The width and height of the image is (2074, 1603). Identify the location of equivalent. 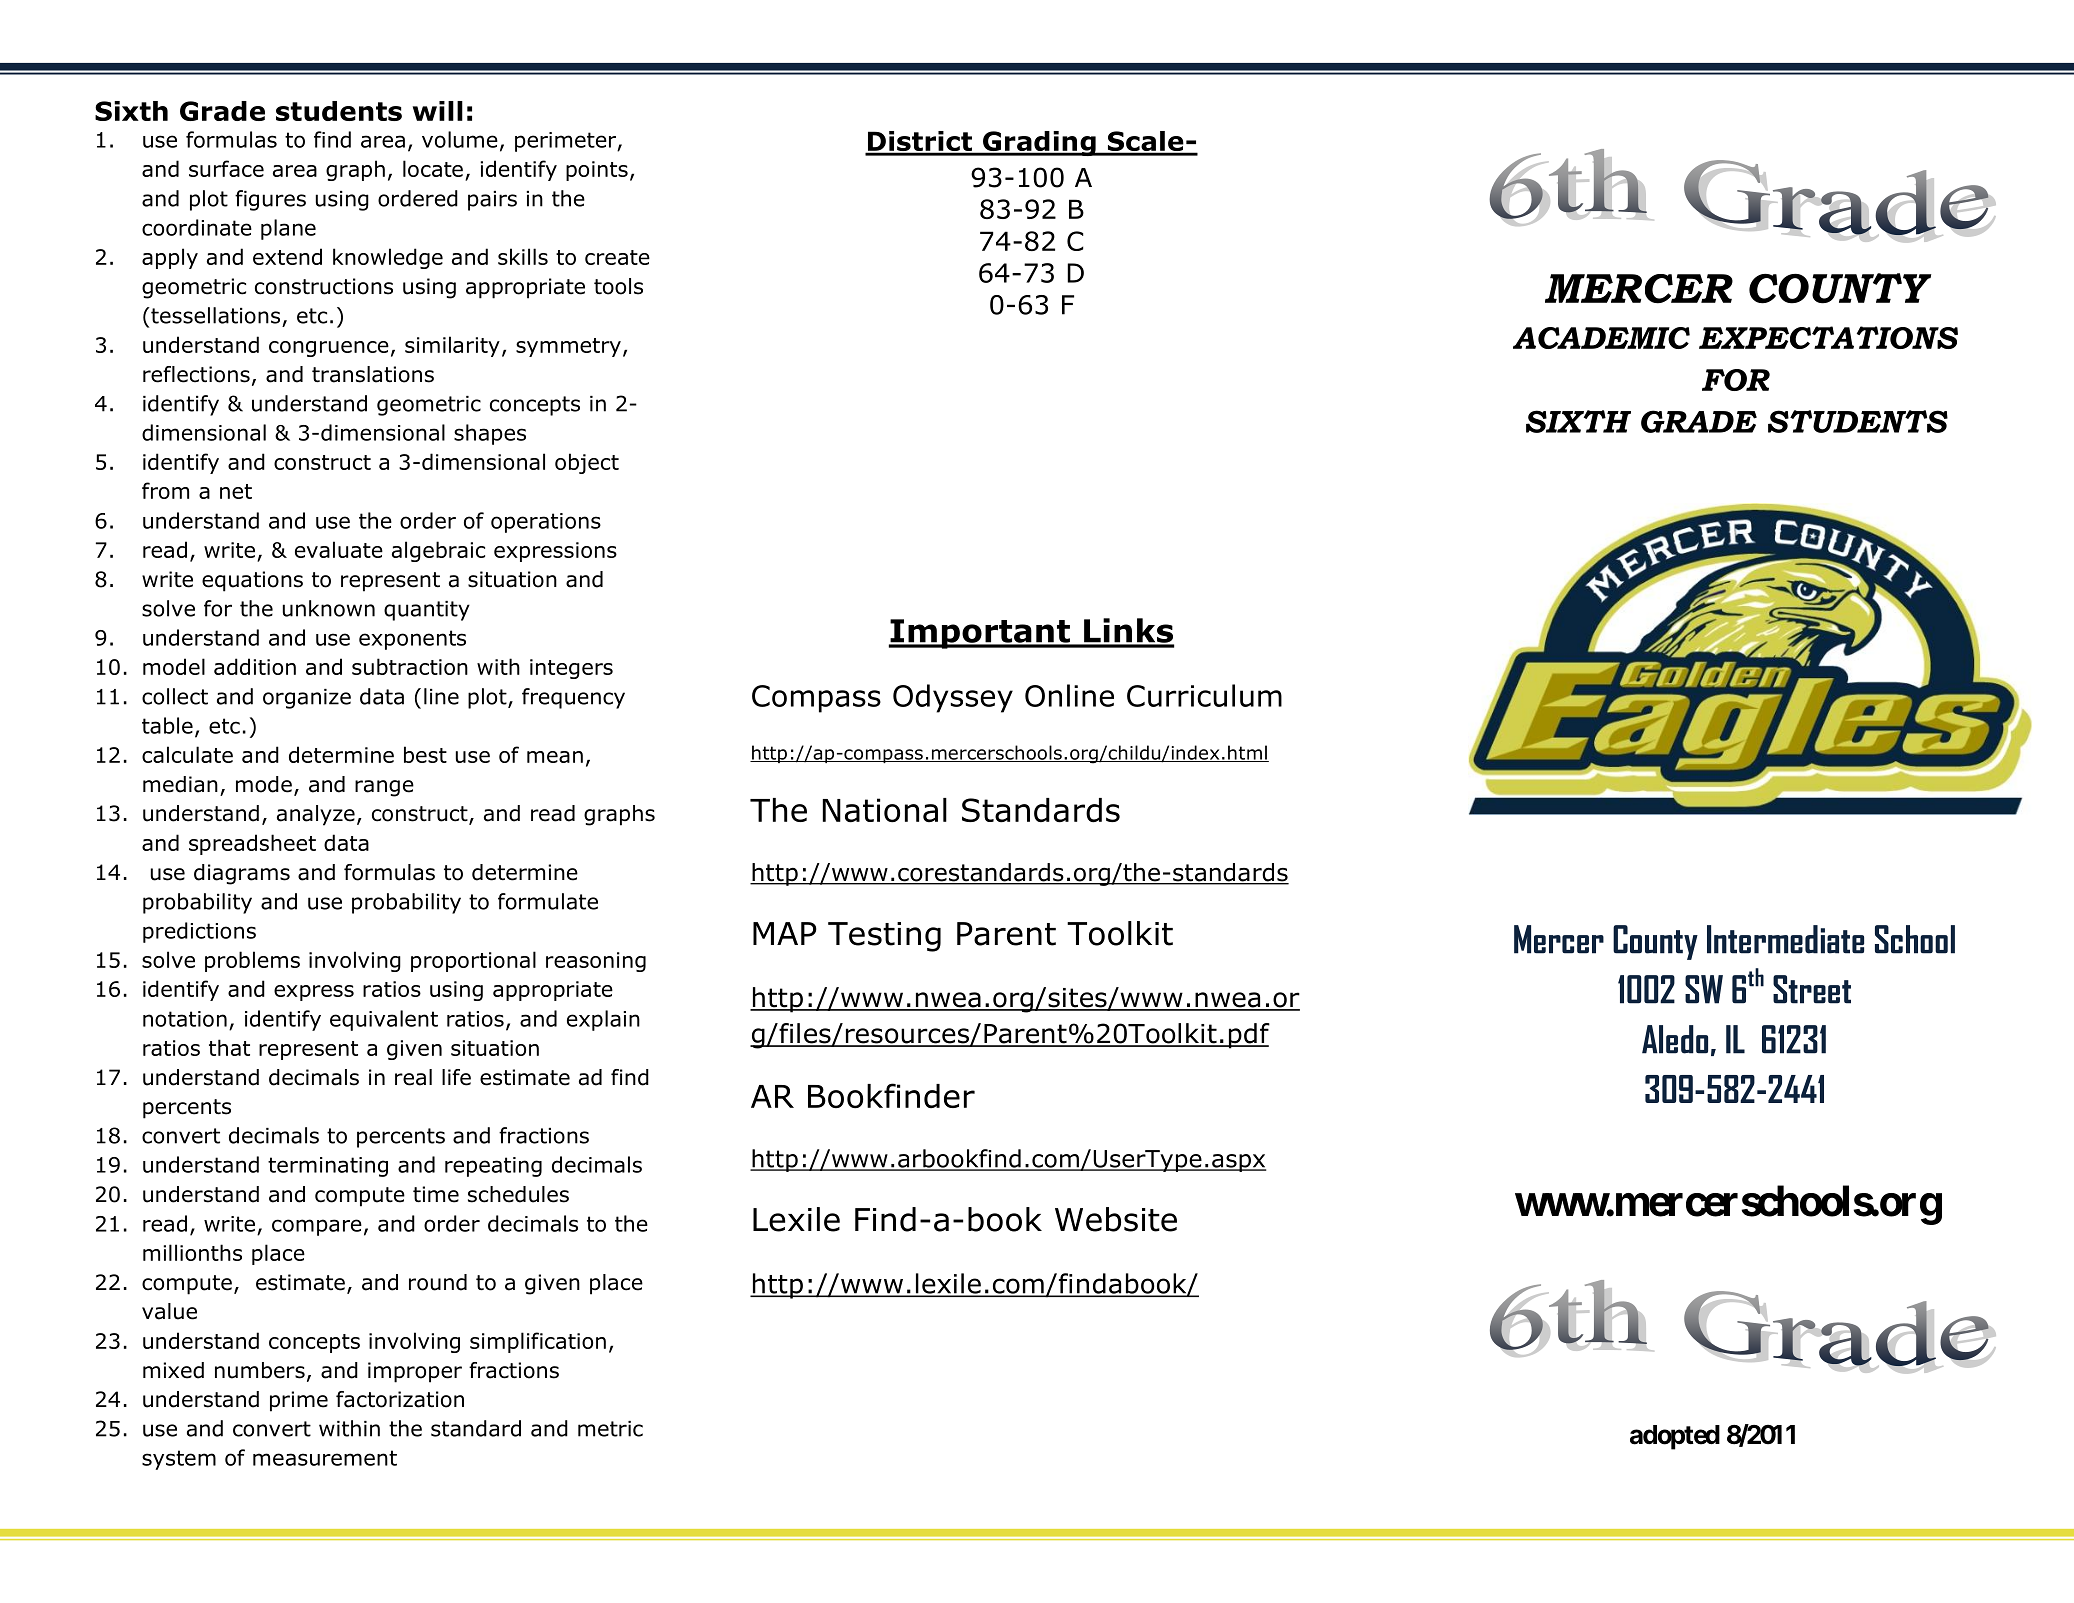
(384, 1020).
